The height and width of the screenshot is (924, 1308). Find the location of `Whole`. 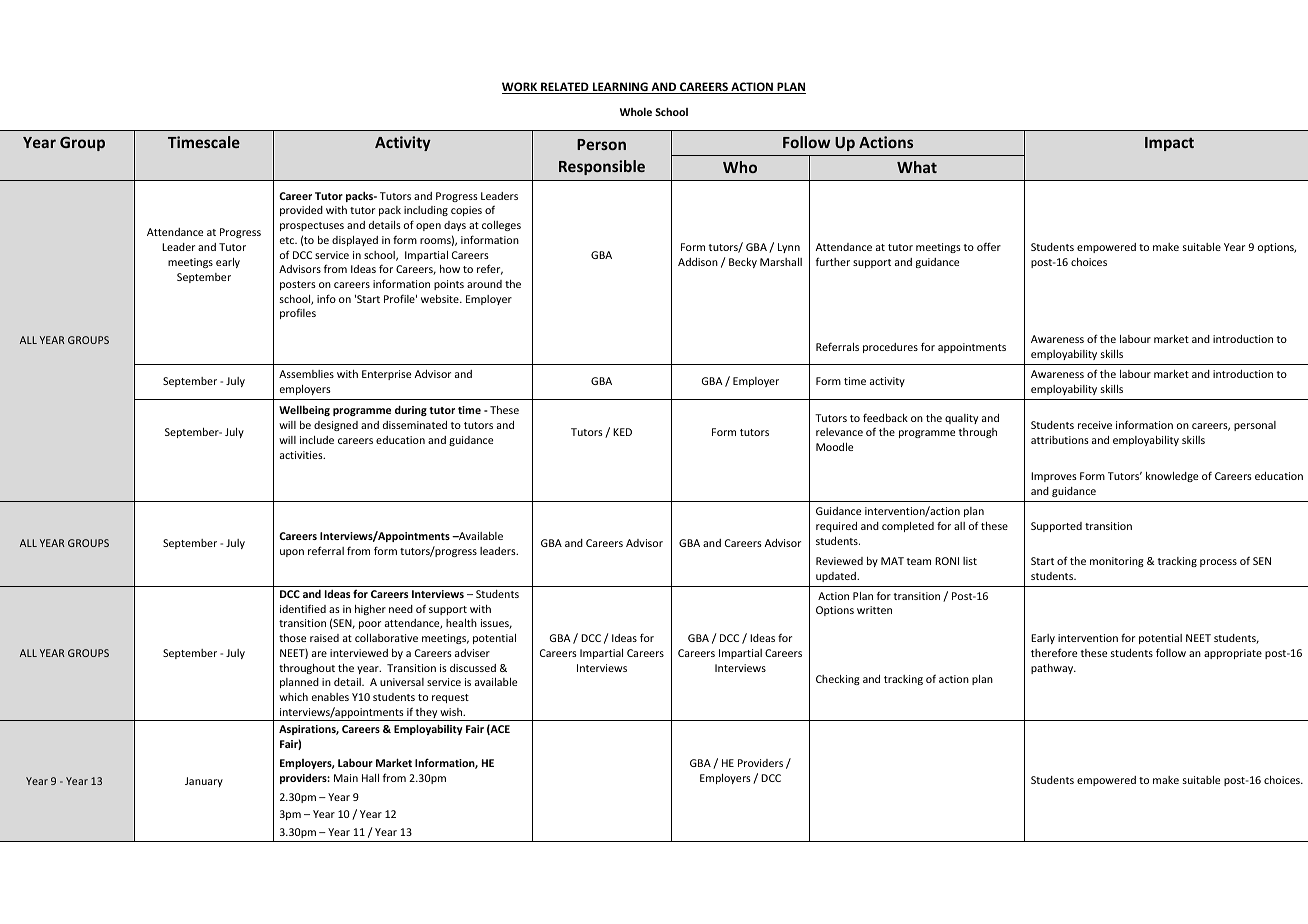

Whole is located at coordinates (636, 111).
